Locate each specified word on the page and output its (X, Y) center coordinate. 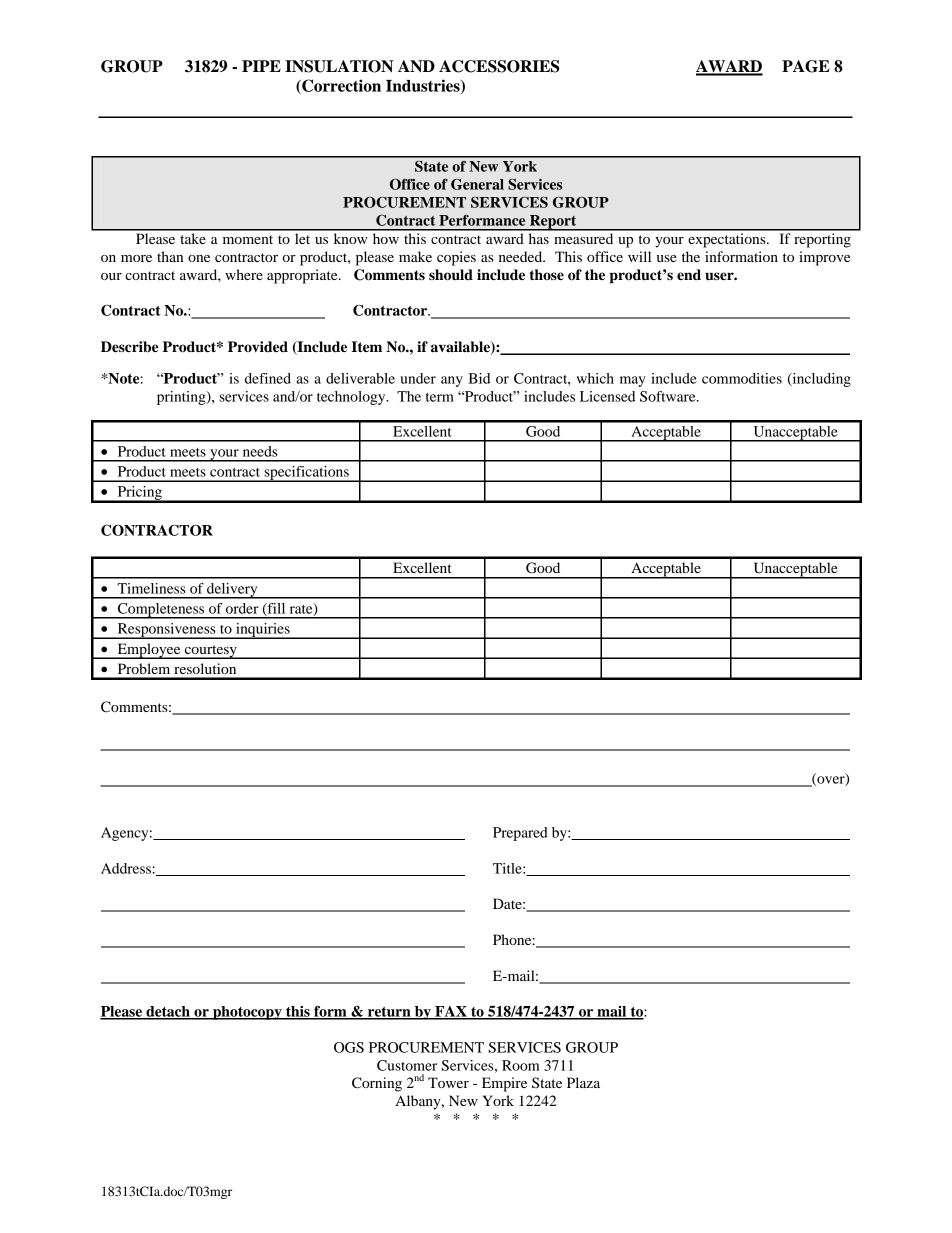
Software (669, 396)
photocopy (247, 1013)
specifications (306, 474)
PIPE (261, 66)
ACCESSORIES (499, 66)
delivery (232, 591)
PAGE (805, 66)
